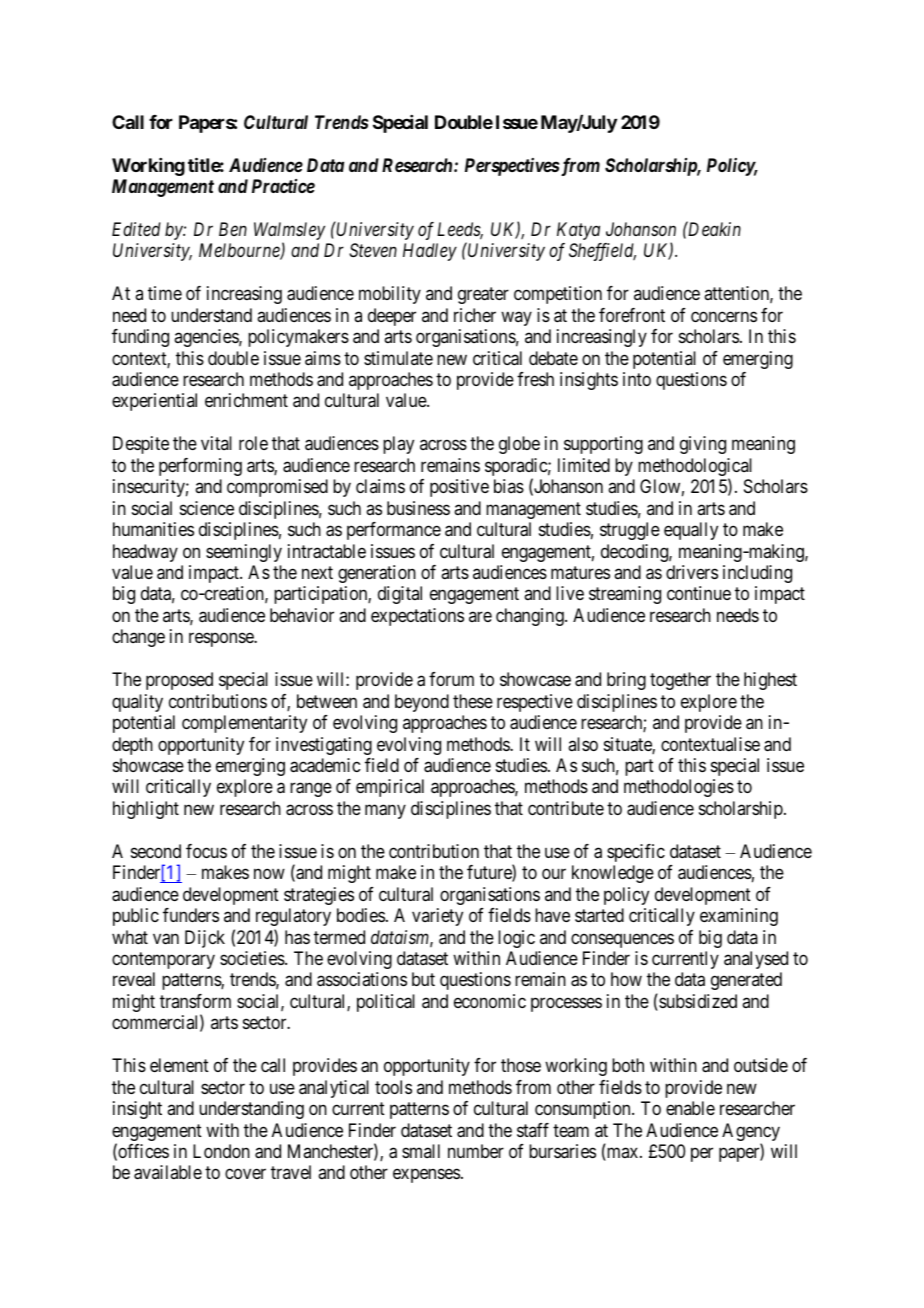 The width and height of the document is (924, 1308). I want to click on Hadley, so click(430, 252).
